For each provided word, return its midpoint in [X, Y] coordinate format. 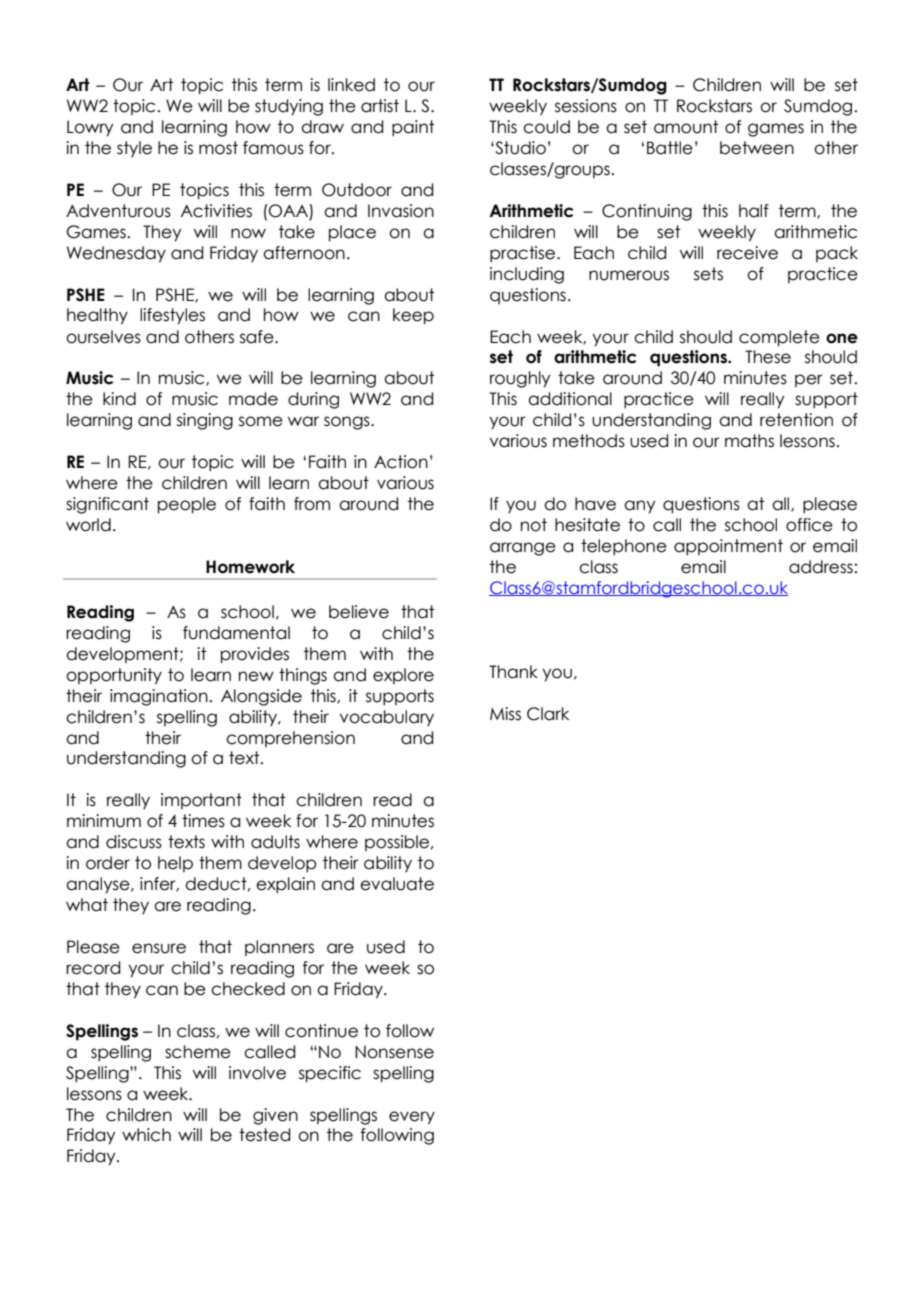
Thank [513, 672]
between [757, 148]
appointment [728, 547]
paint [413, 128]
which [146, 1135]
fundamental [236, 633]
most [218, 148]
